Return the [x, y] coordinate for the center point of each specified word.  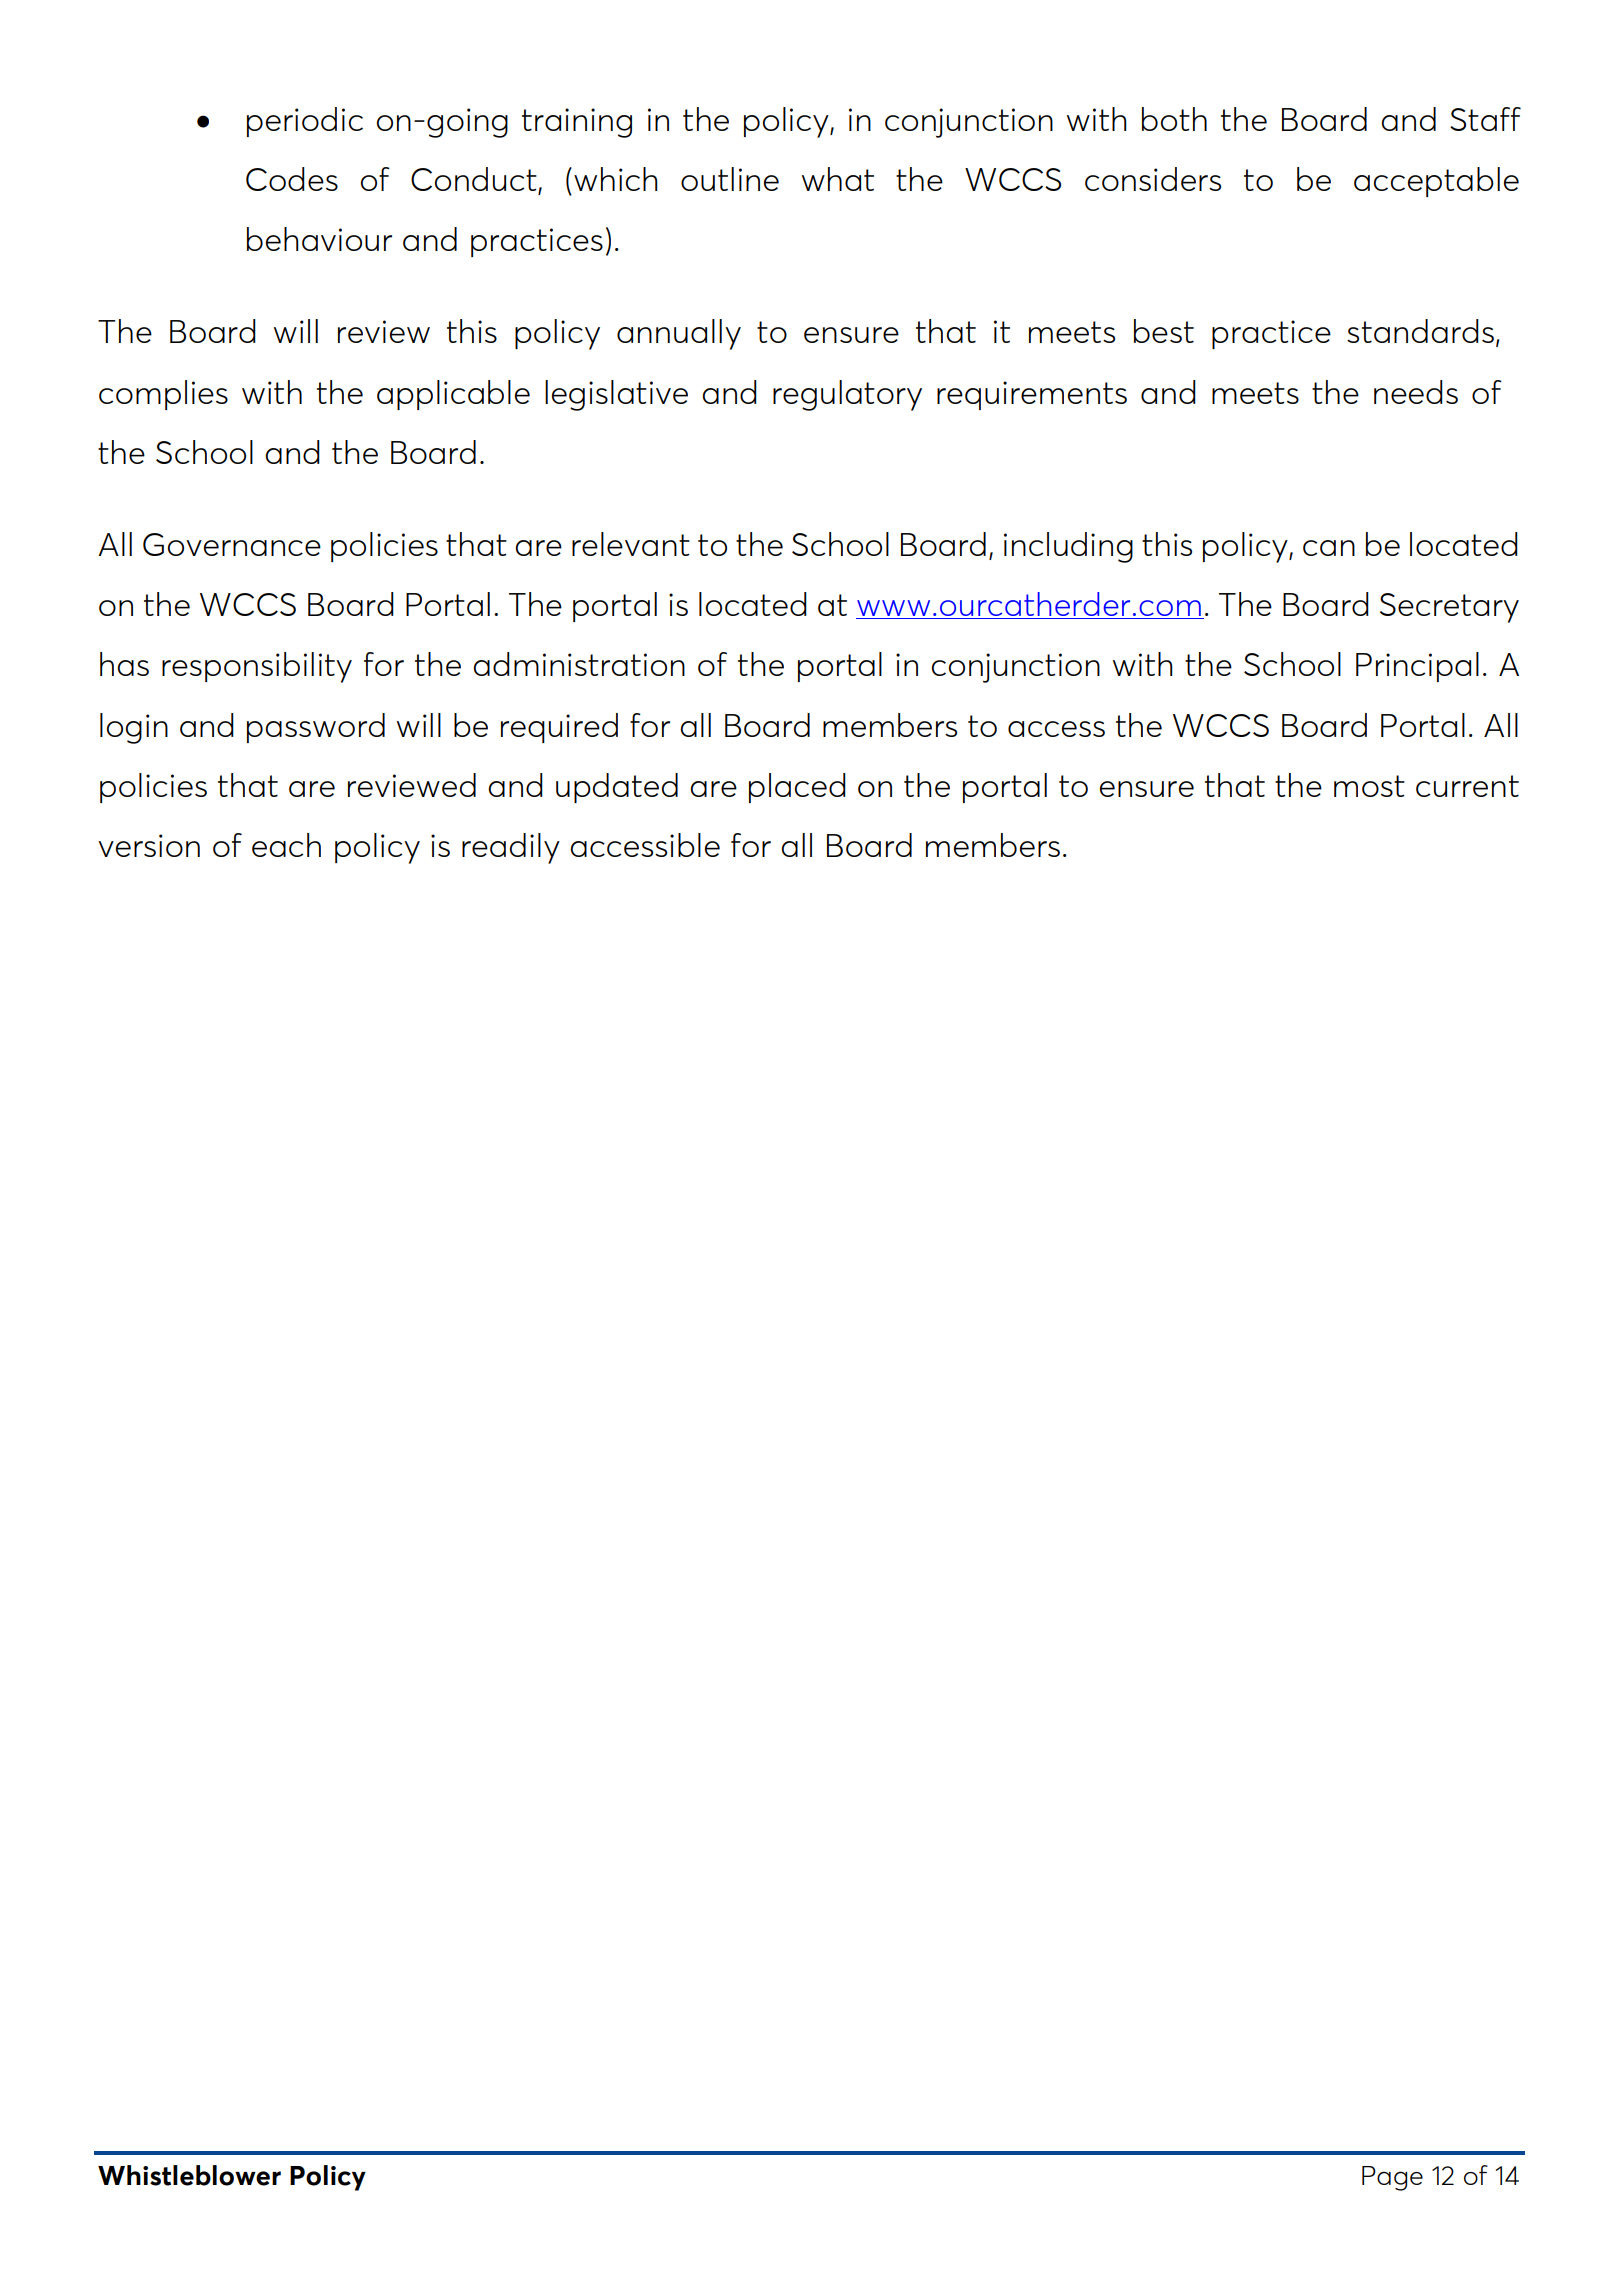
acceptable [1436, 182]
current [1467, 786]
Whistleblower [189, 2175]
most [1369, 786]
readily [511, 848]
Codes [292, 179]
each [286, 845]
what [838, 179]
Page [1392, 2178]
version [149, 845]
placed [797, 788]
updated [617, 788]
